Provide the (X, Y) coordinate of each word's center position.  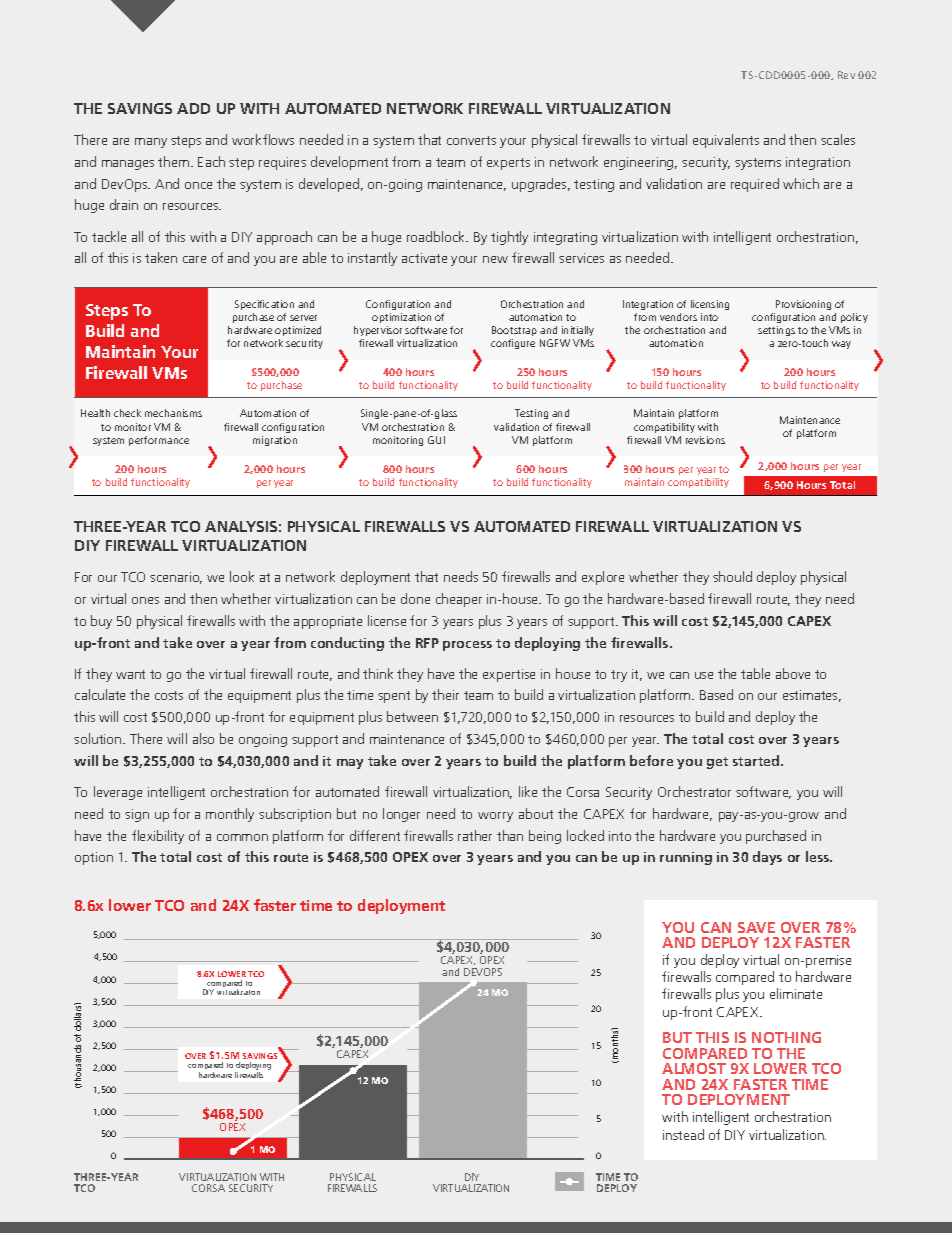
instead (683, 1134)
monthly (230, 815)
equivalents (726, 141)
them (175, 161)
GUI (436, 440)
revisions (705, 440)
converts (471, 140)
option (94, 858)
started (757, 760)
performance (159, 441)
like (528, 791)
